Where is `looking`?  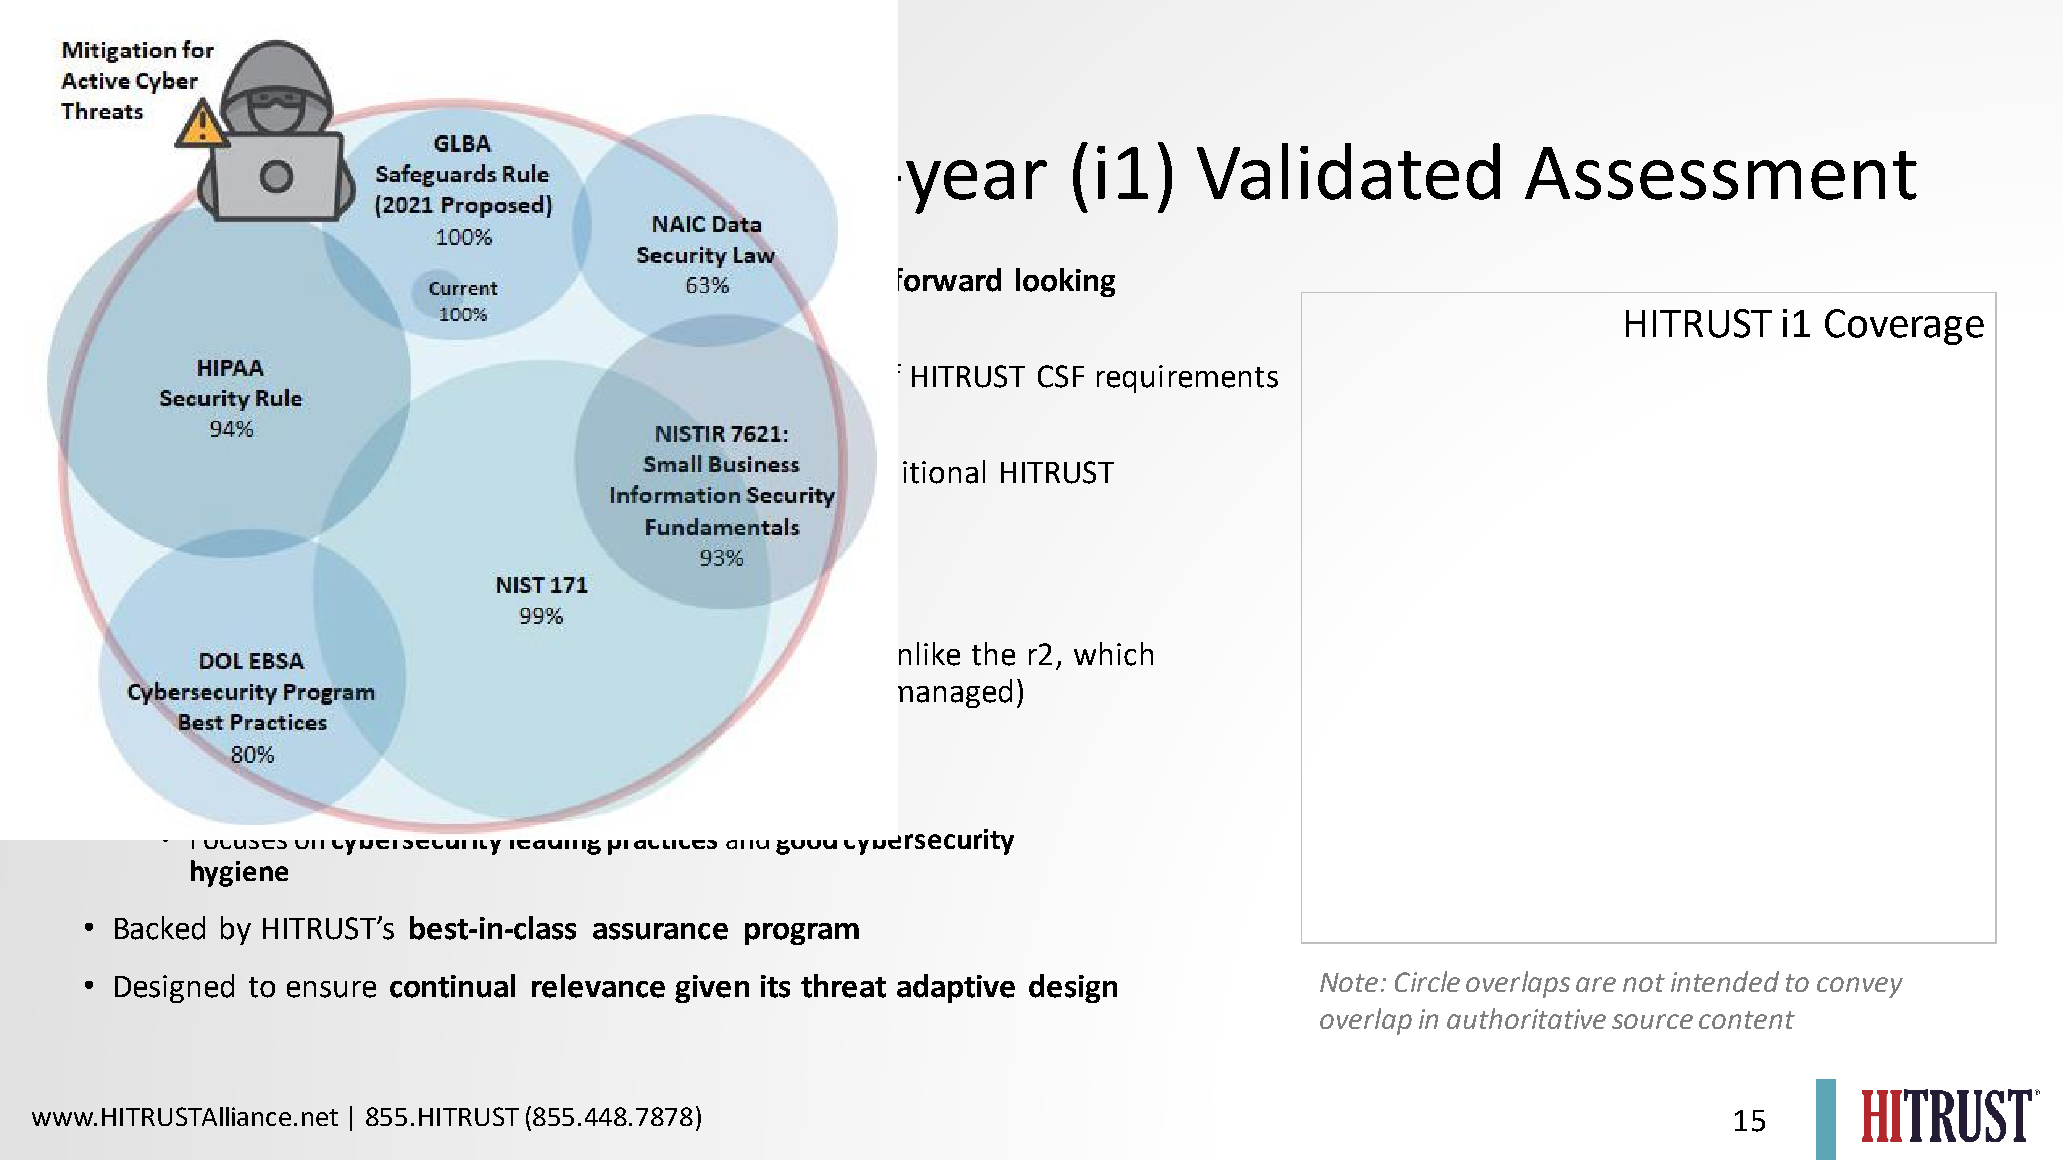 looking is located at coordinates (1065, 282).
